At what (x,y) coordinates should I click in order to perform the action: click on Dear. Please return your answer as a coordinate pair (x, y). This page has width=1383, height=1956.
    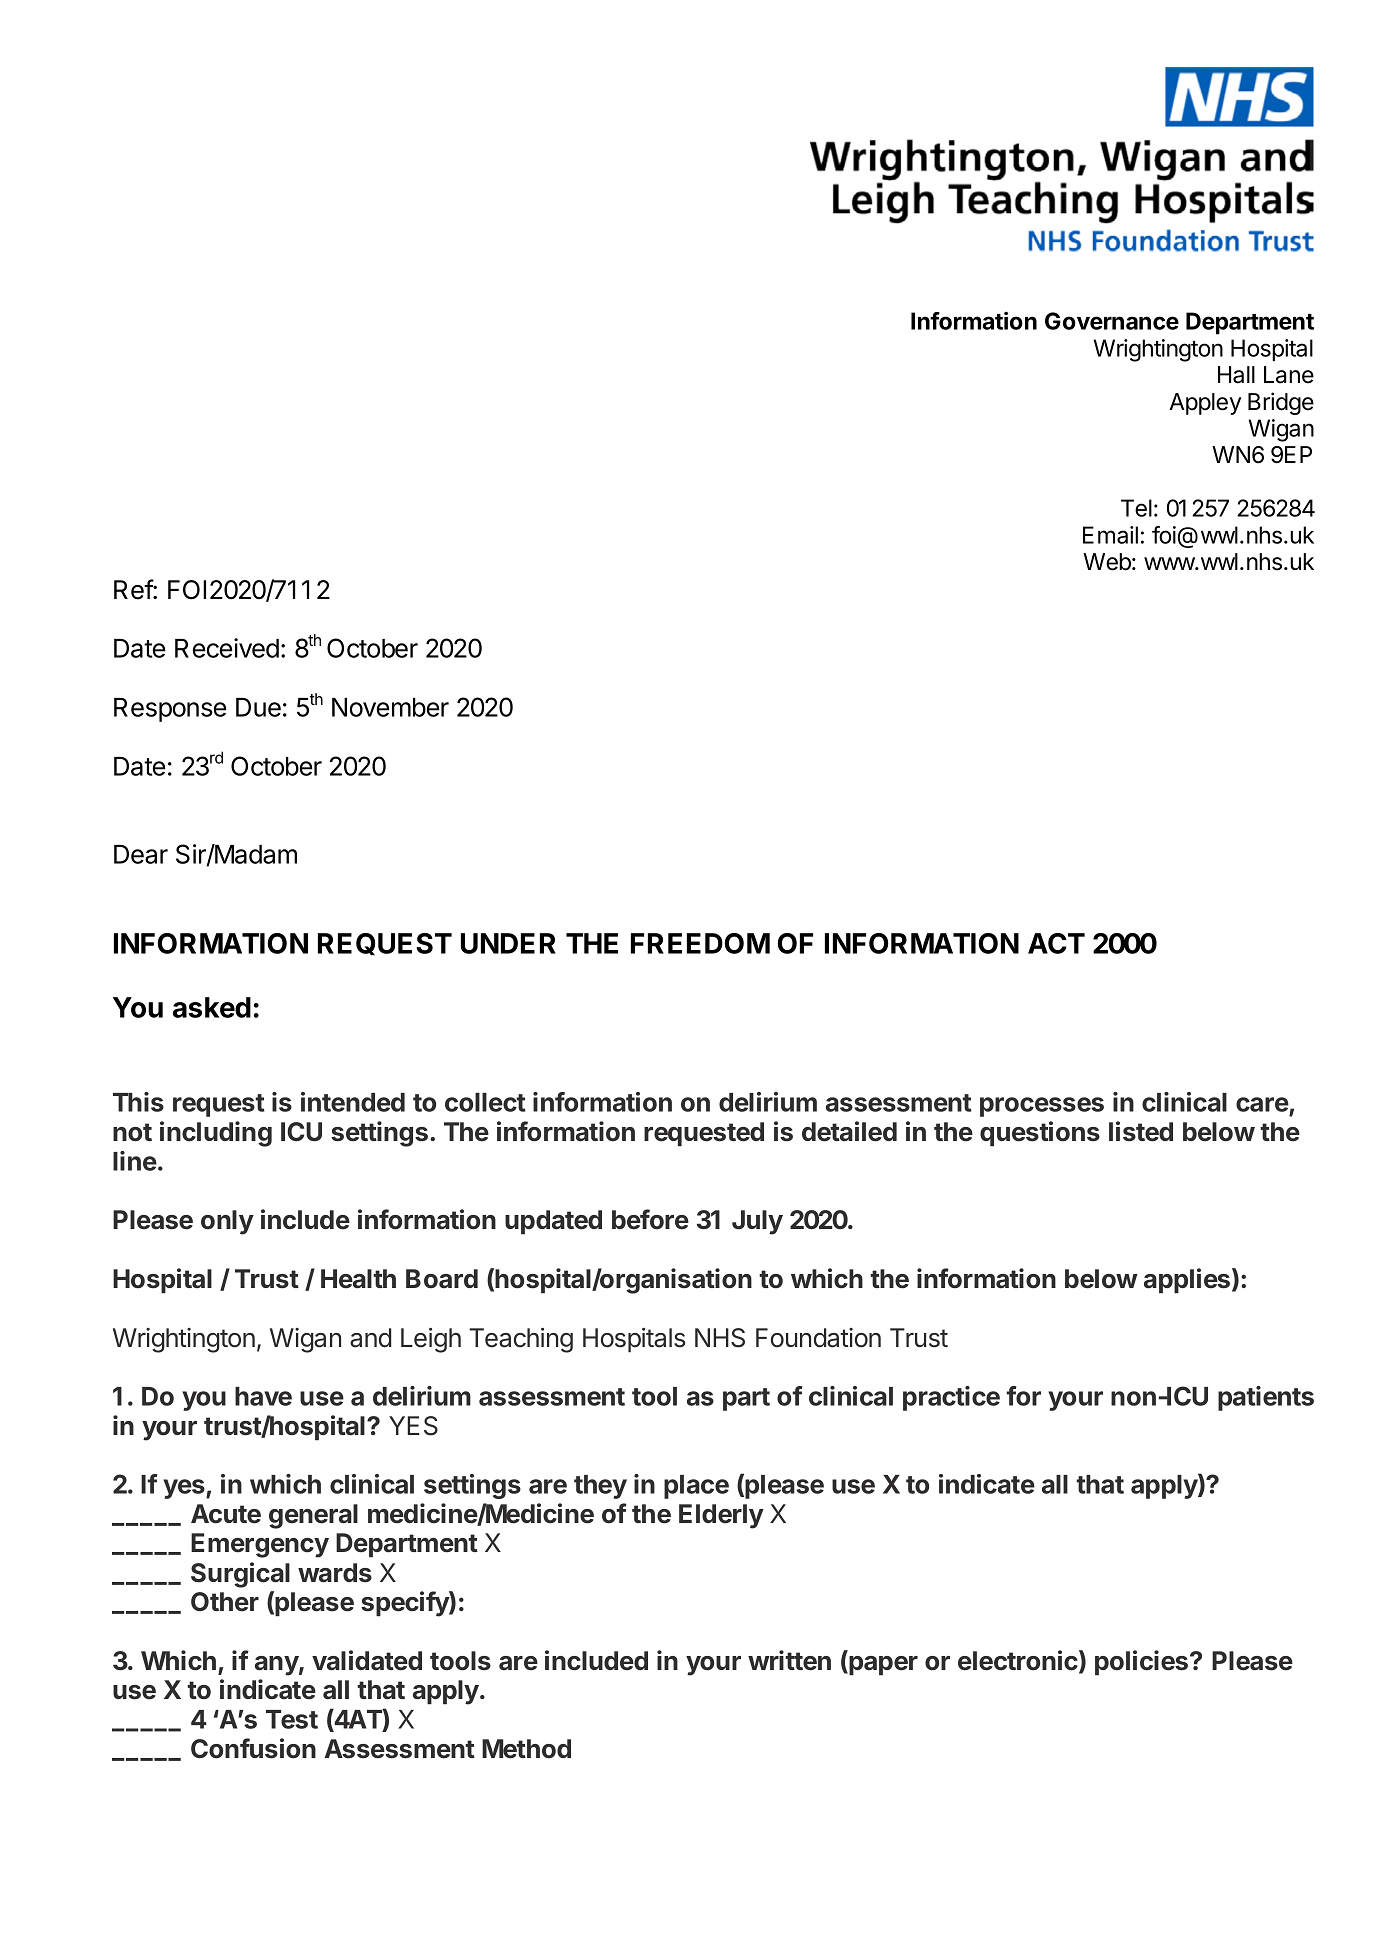
    Looking at the image, I should click on (141, 854).
